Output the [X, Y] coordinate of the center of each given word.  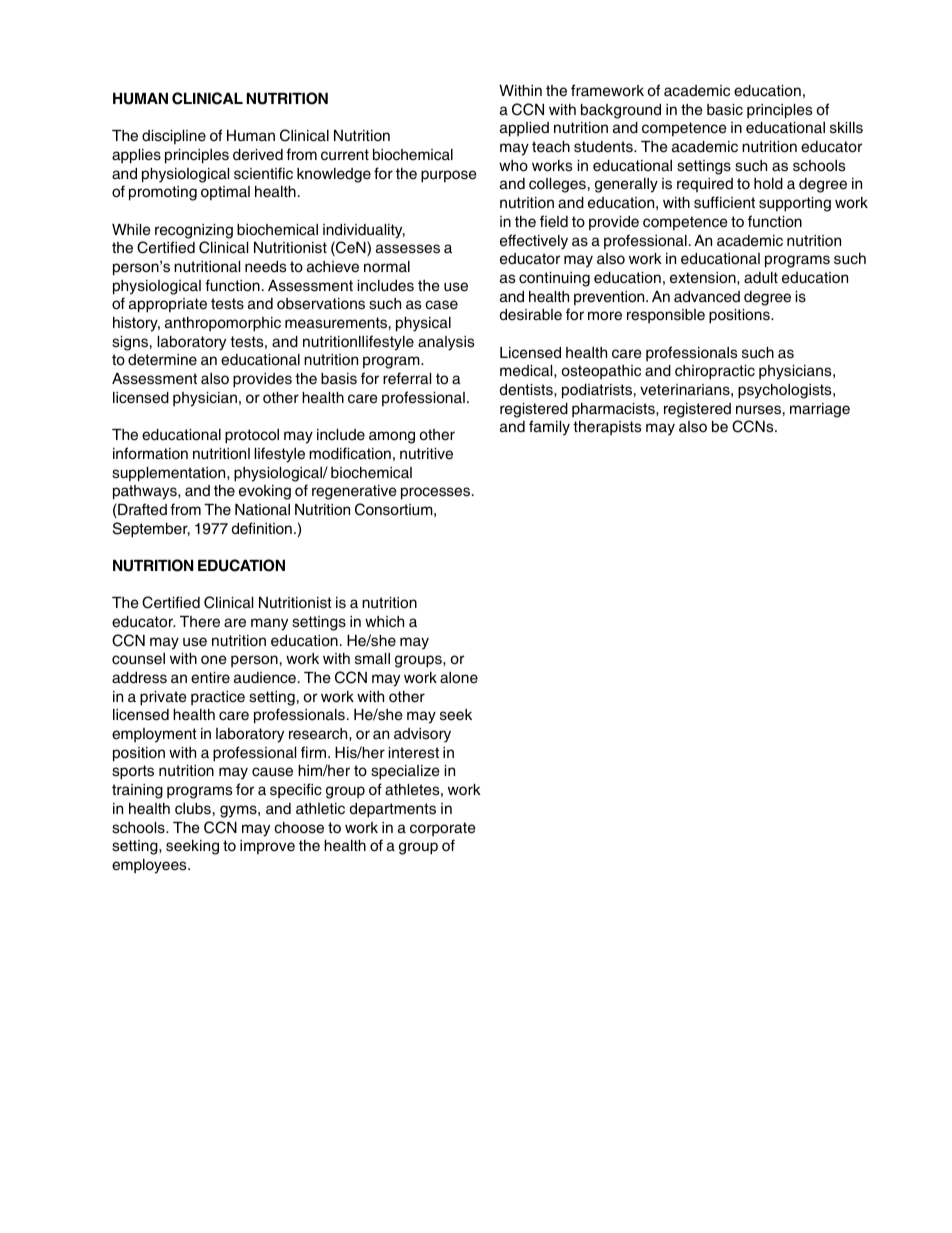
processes [437, 493]
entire [210, 678]
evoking [265, 492]
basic [725, 110]
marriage [820, 410]
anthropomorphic [223, 324]
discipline [174, 137]
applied [524, 129]
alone [459, 678]
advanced [707, 297]
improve [267, 847]
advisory [422, 735]
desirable [531, 315]
